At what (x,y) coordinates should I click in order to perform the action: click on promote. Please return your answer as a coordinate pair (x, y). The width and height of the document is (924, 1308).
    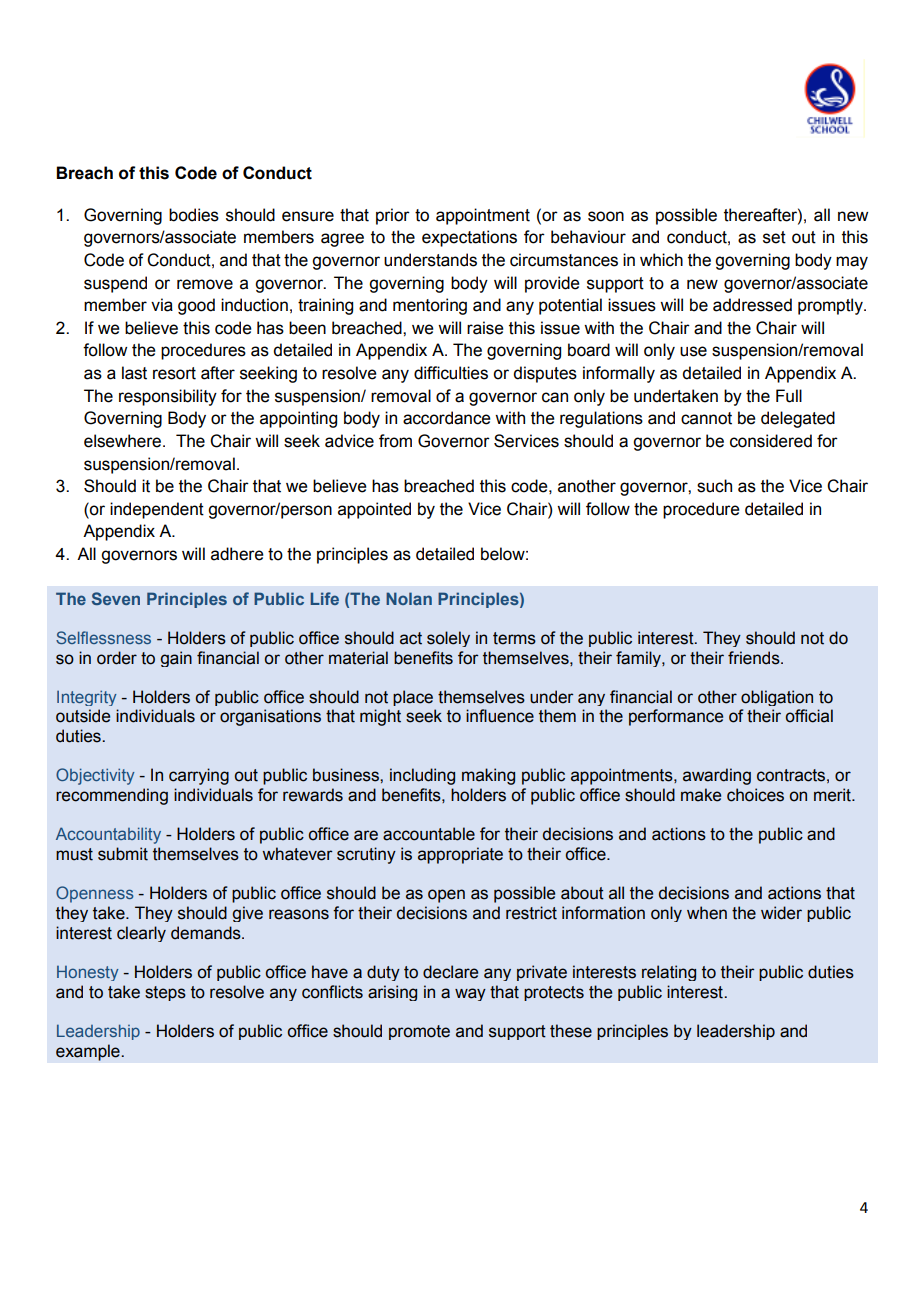
    Looking at the image, I should click on (419, 1032).
